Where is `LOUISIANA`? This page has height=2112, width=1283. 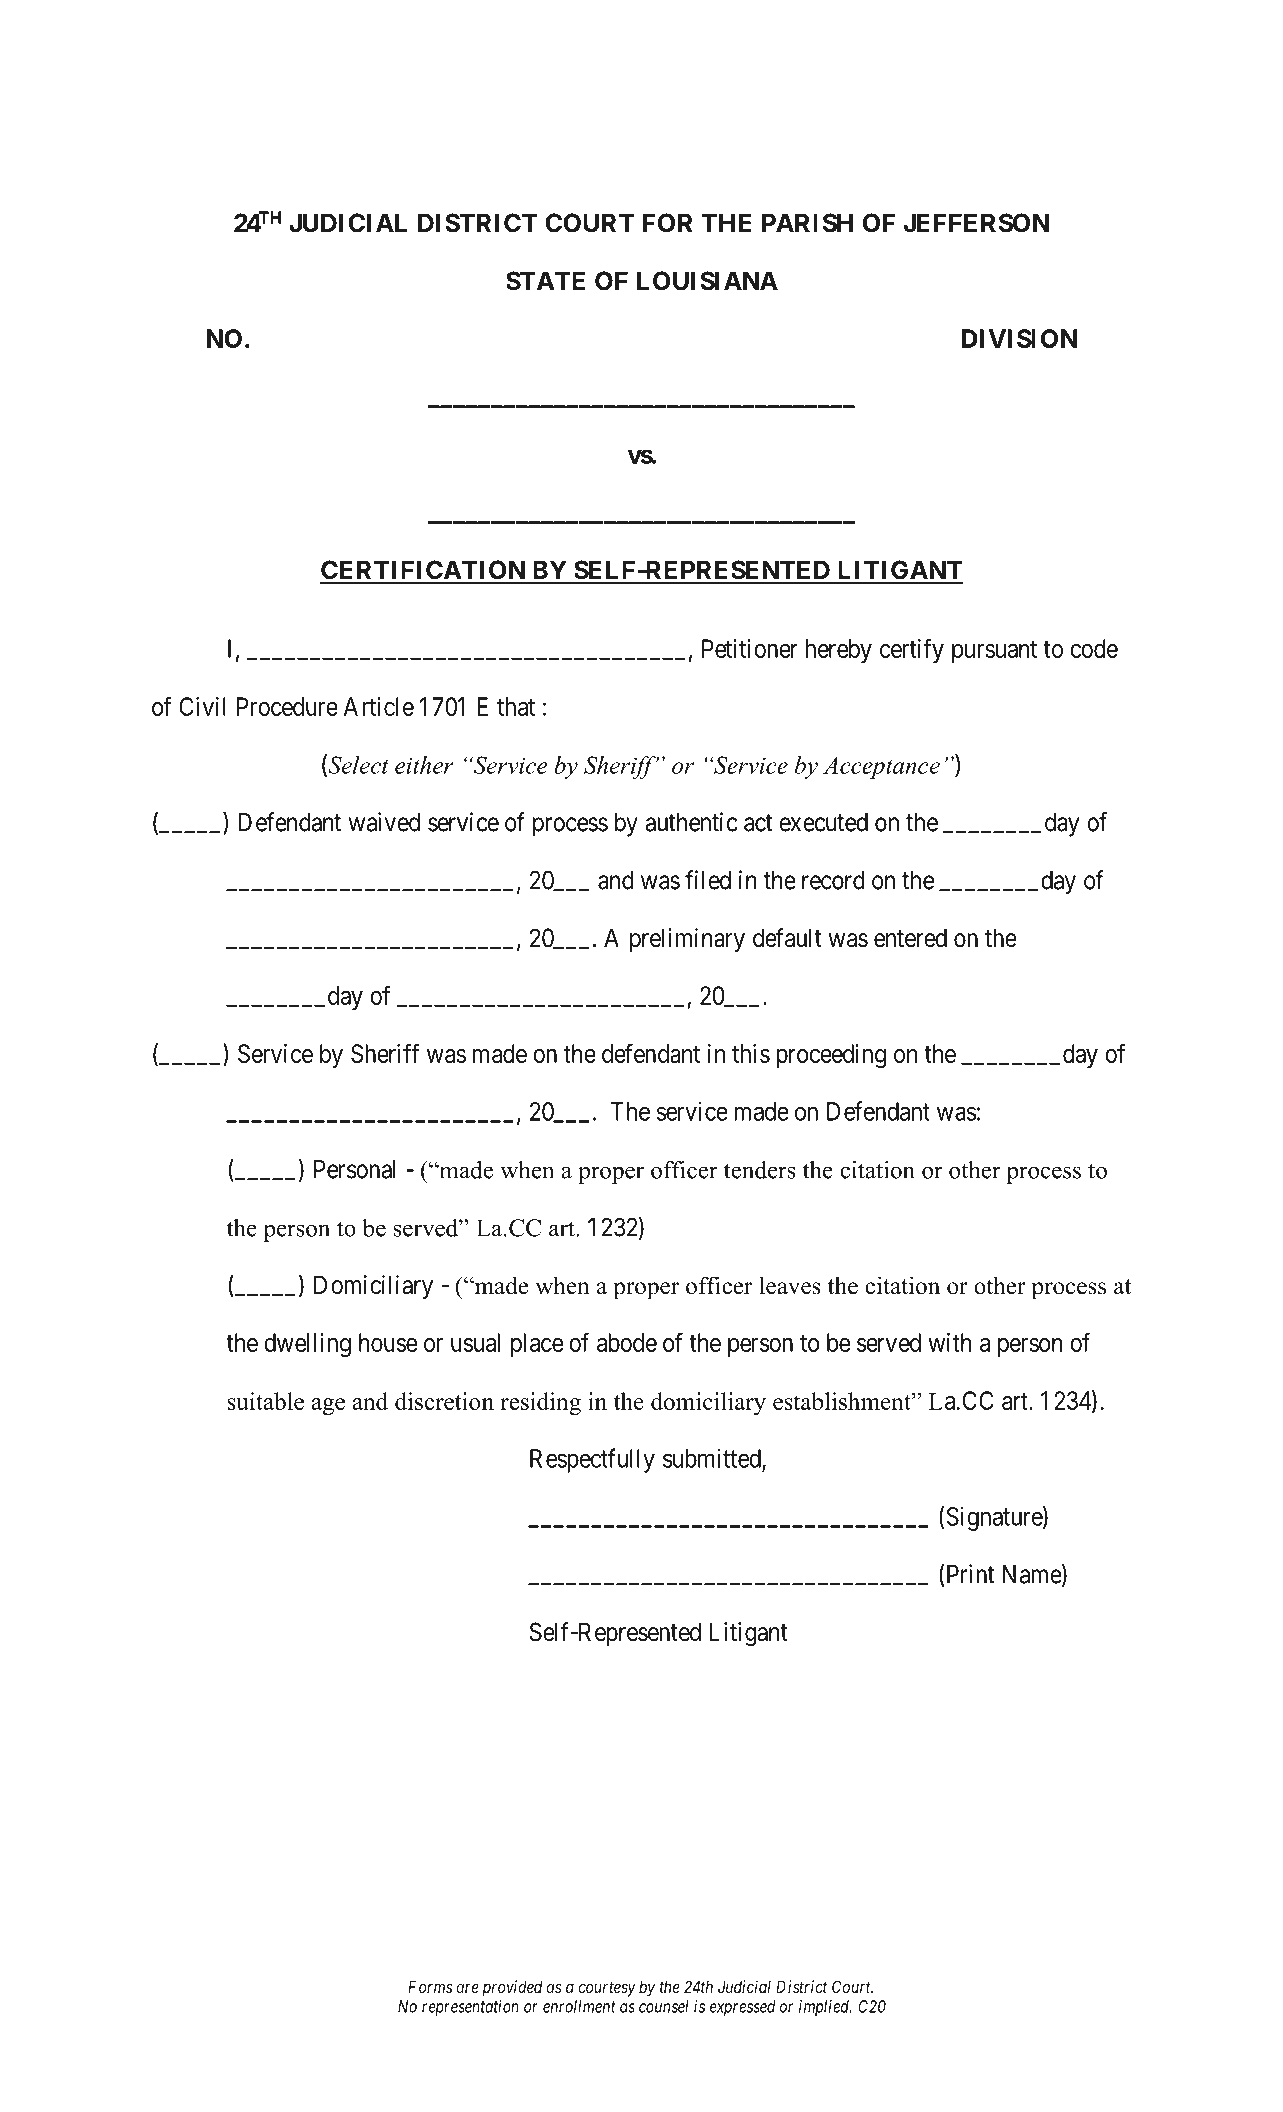 LOUISIANA is located at coordinates (707, 281).
